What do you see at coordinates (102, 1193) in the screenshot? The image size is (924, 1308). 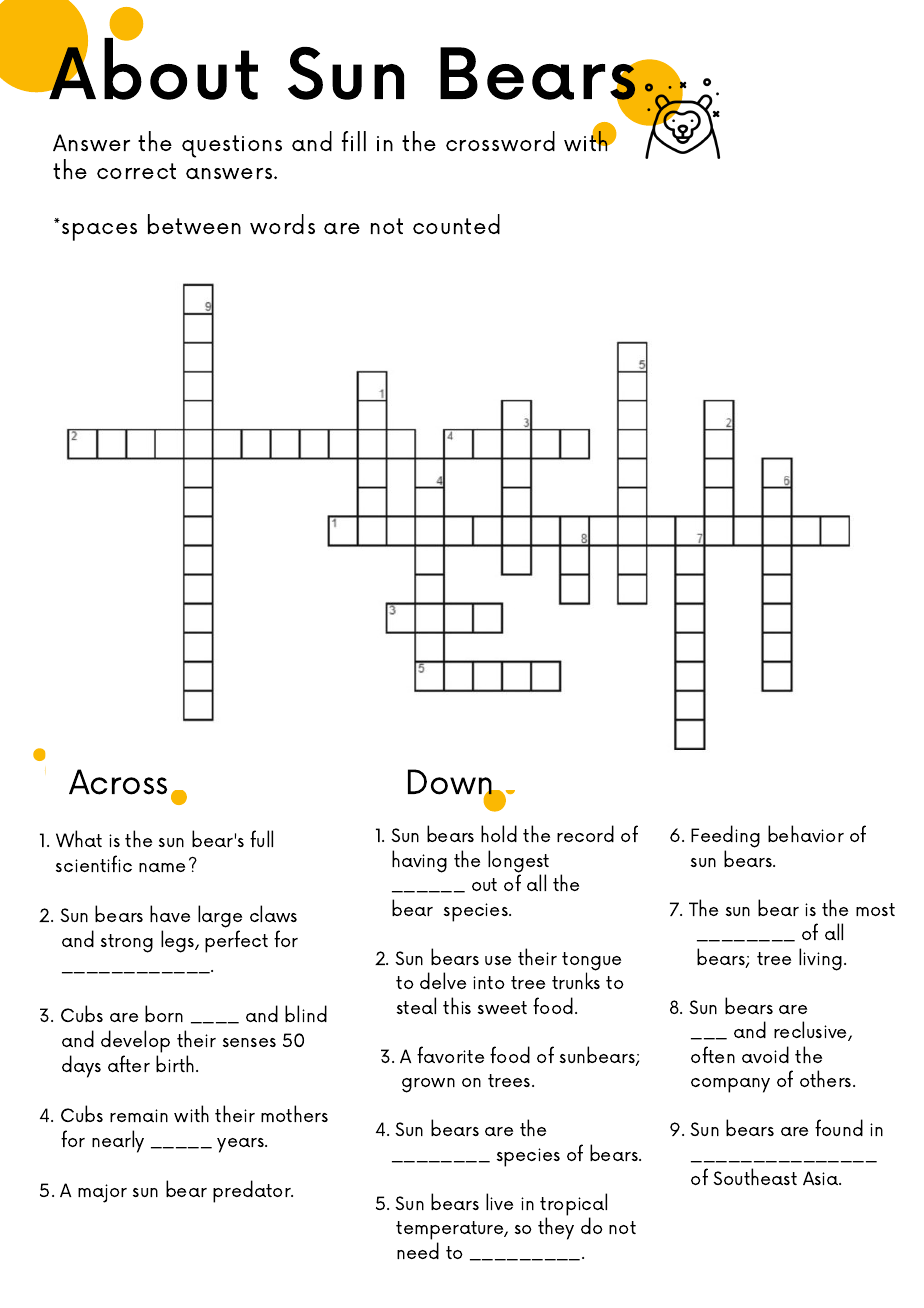 I see `major` at bounding box center [102, 1193].
